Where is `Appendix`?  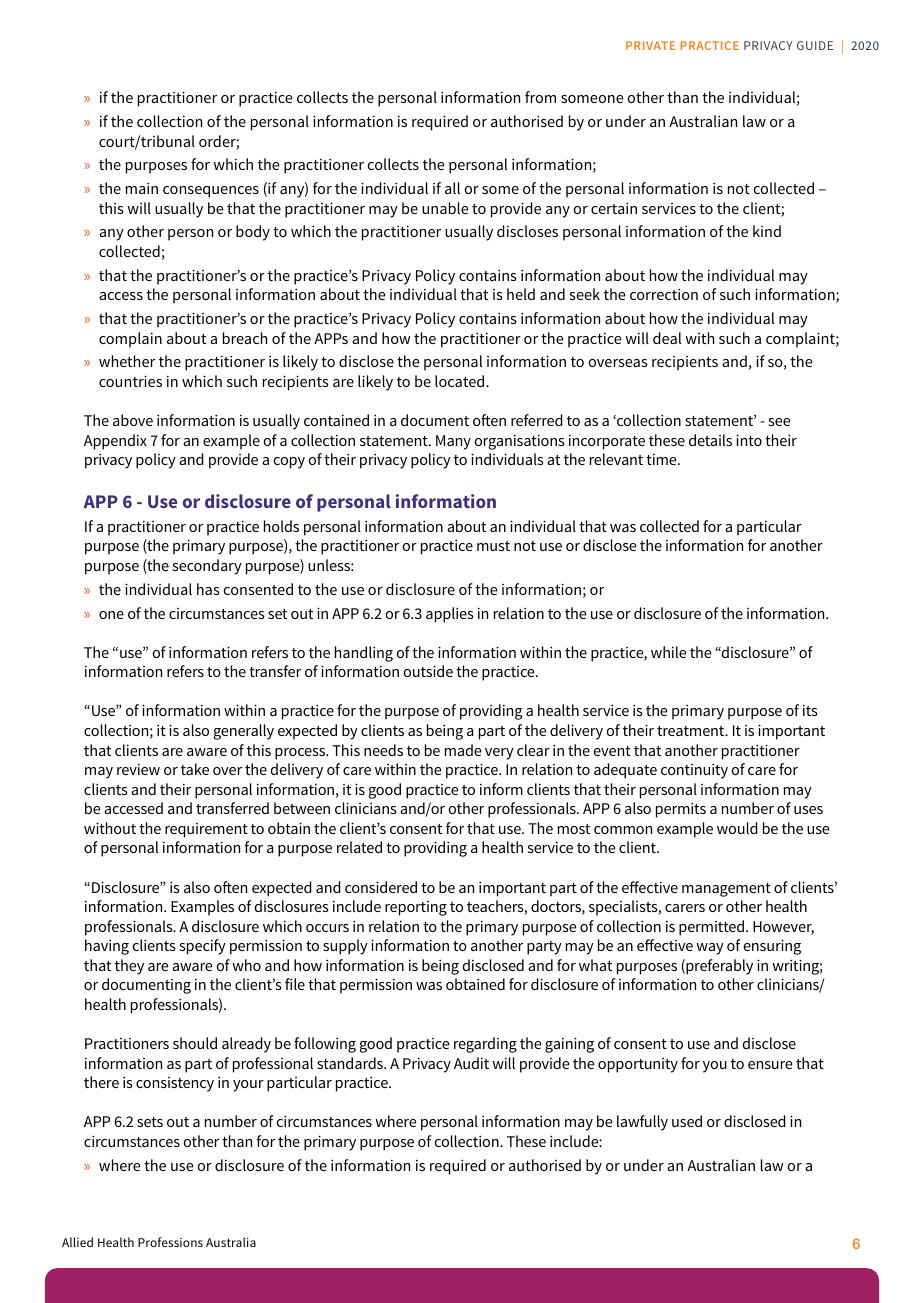
Appendix is located at coordinates (115, 442).
